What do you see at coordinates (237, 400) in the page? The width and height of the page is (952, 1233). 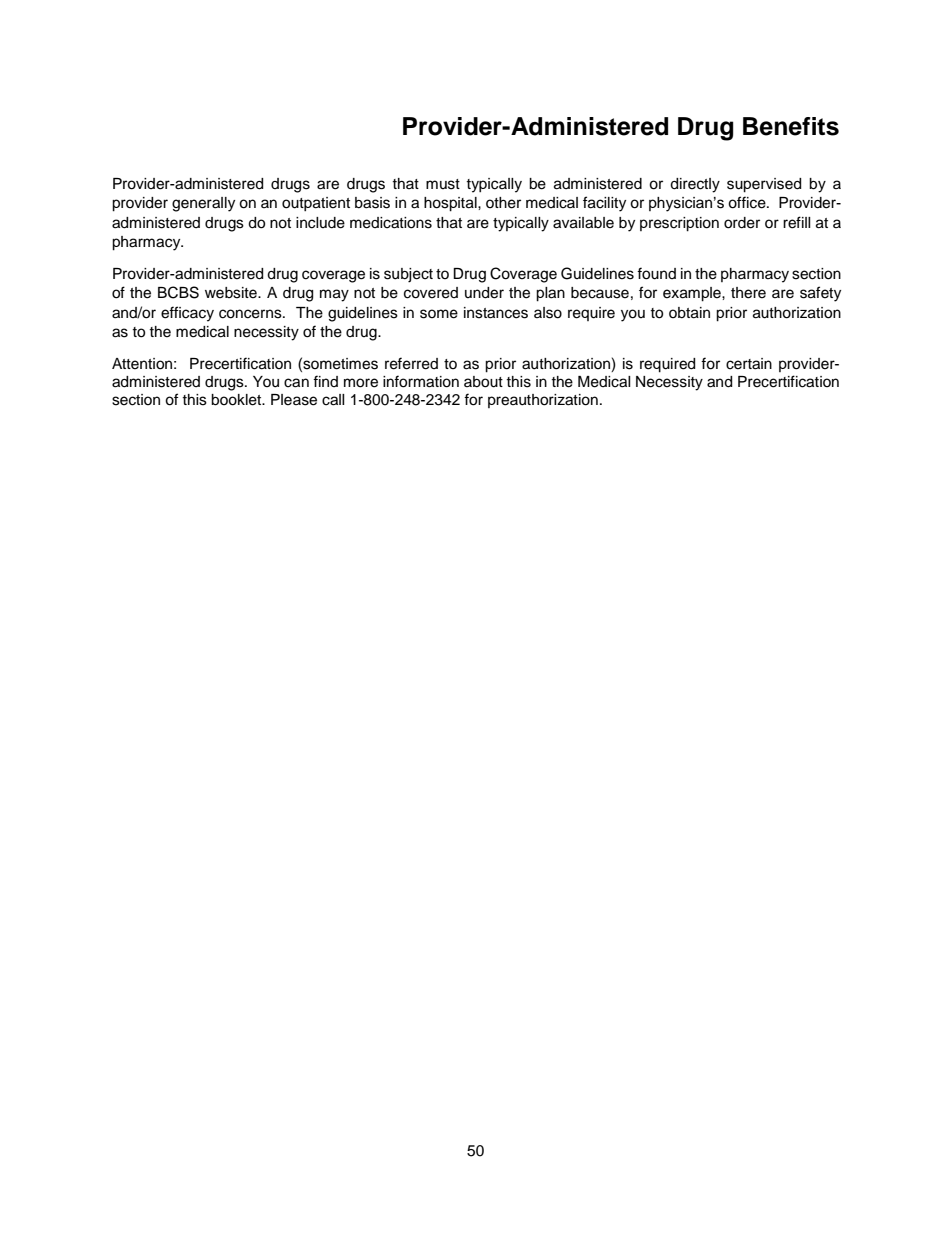 I see `booklet` at bounding box center [237, 400].
